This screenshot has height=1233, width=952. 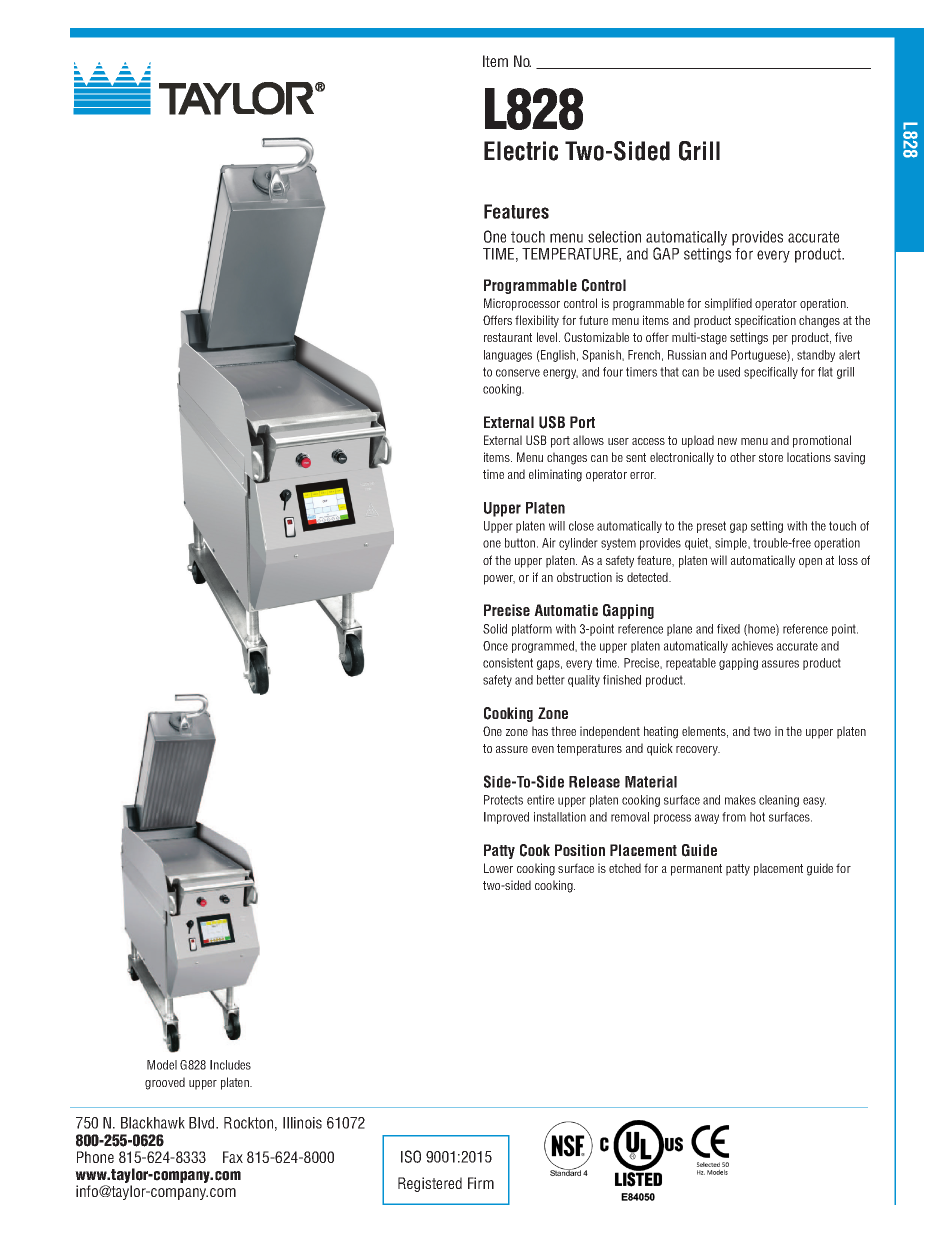 I want to click on Firm, so click(x=481, y=1183).
